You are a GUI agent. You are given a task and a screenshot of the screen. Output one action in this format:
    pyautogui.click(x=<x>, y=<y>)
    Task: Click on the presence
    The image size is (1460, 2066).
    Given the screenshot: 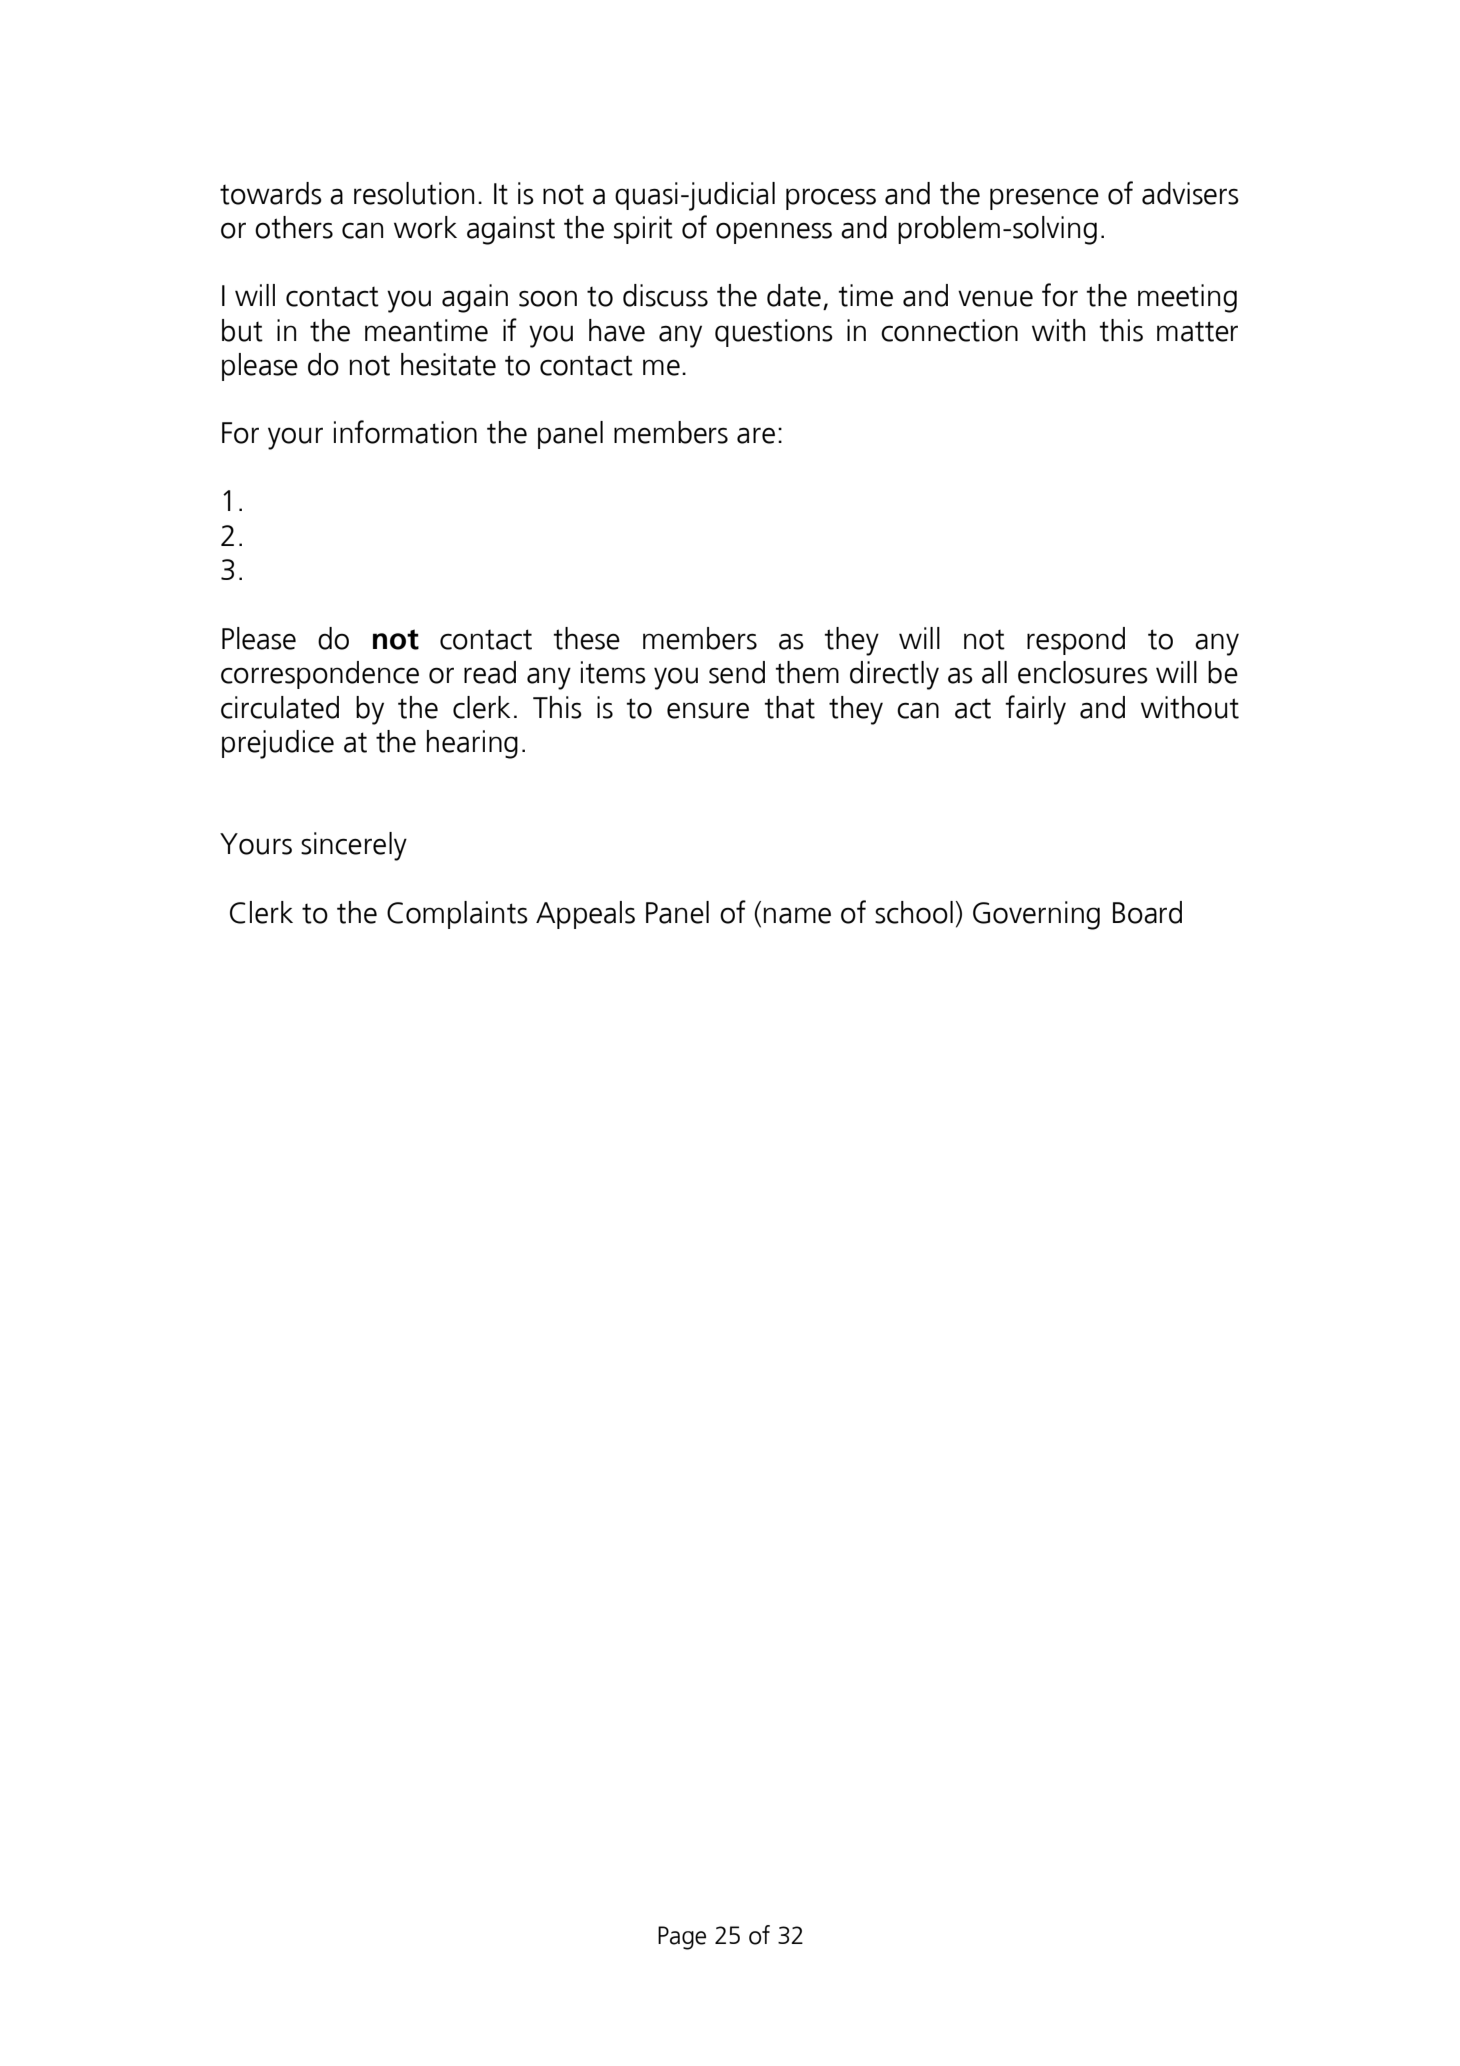 What is the action you would take?
    pyautogui.click(x=1044, y=199)
